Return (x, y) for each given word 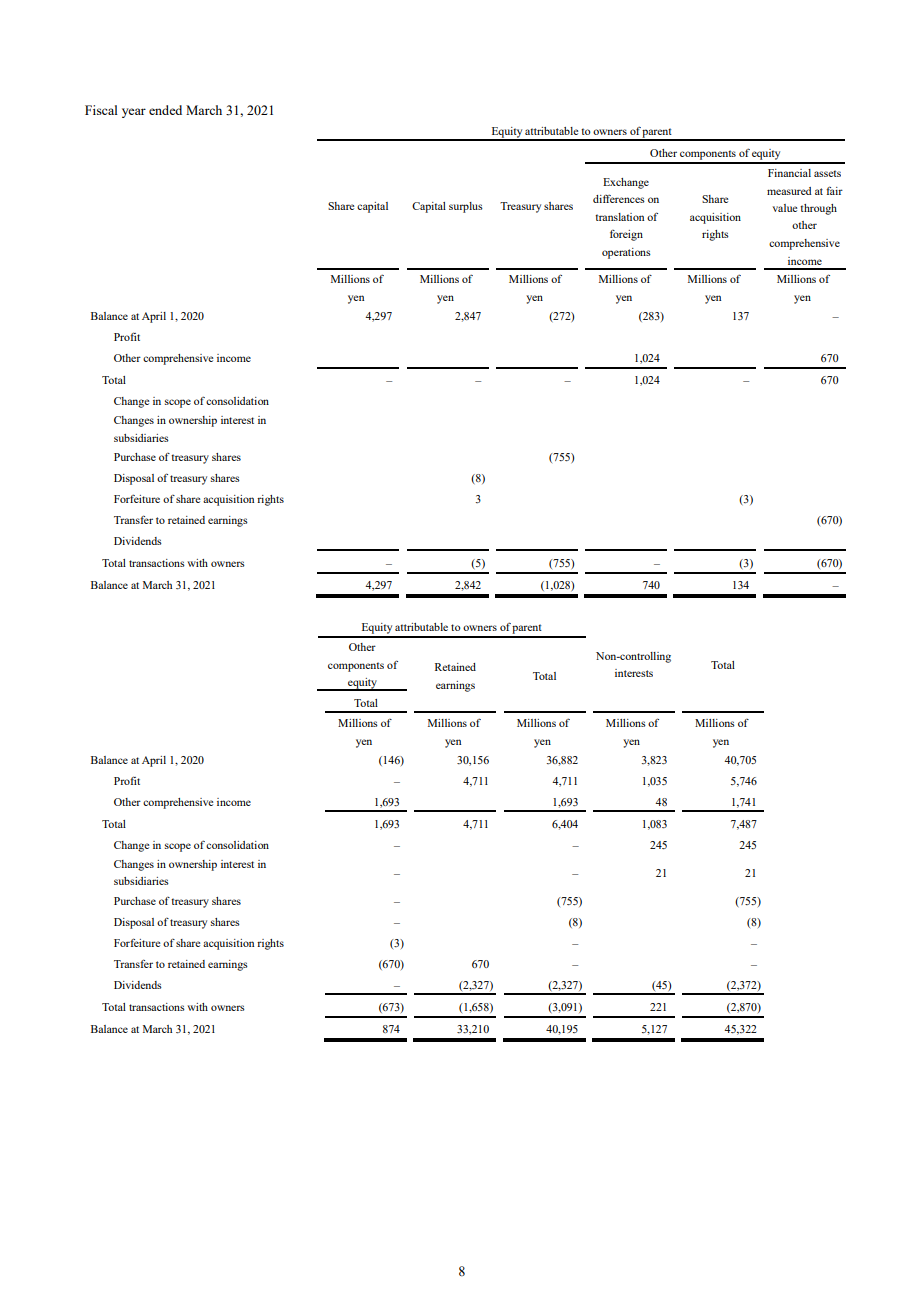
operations (626, 253)
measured (789, 191)
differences (619, 198)
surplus (466, 207)
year (134, 113)
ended (165, 110)
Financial (789, 173)
